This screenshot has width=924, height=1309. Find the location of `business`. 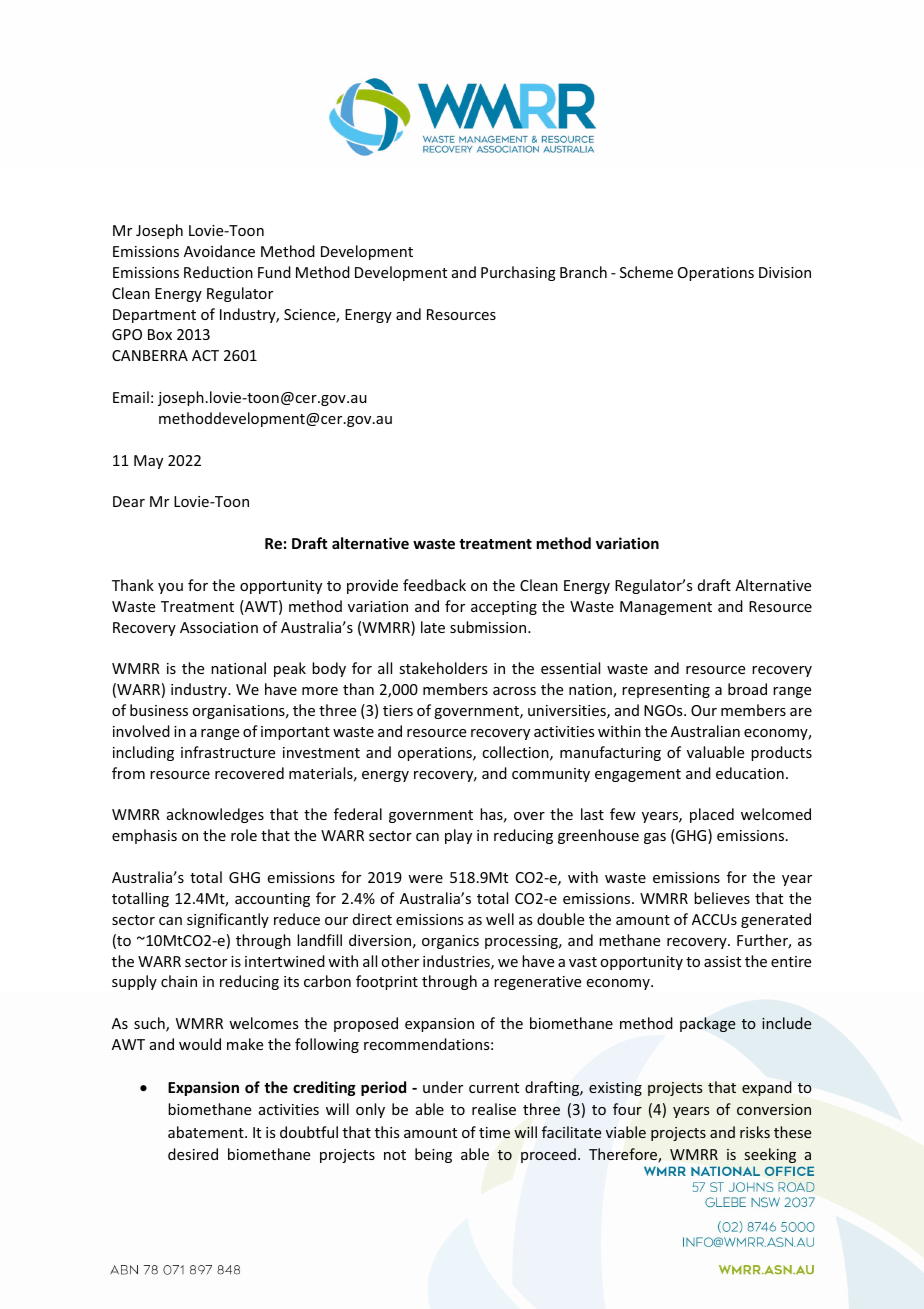

business is located at coordinates (159, 710).
